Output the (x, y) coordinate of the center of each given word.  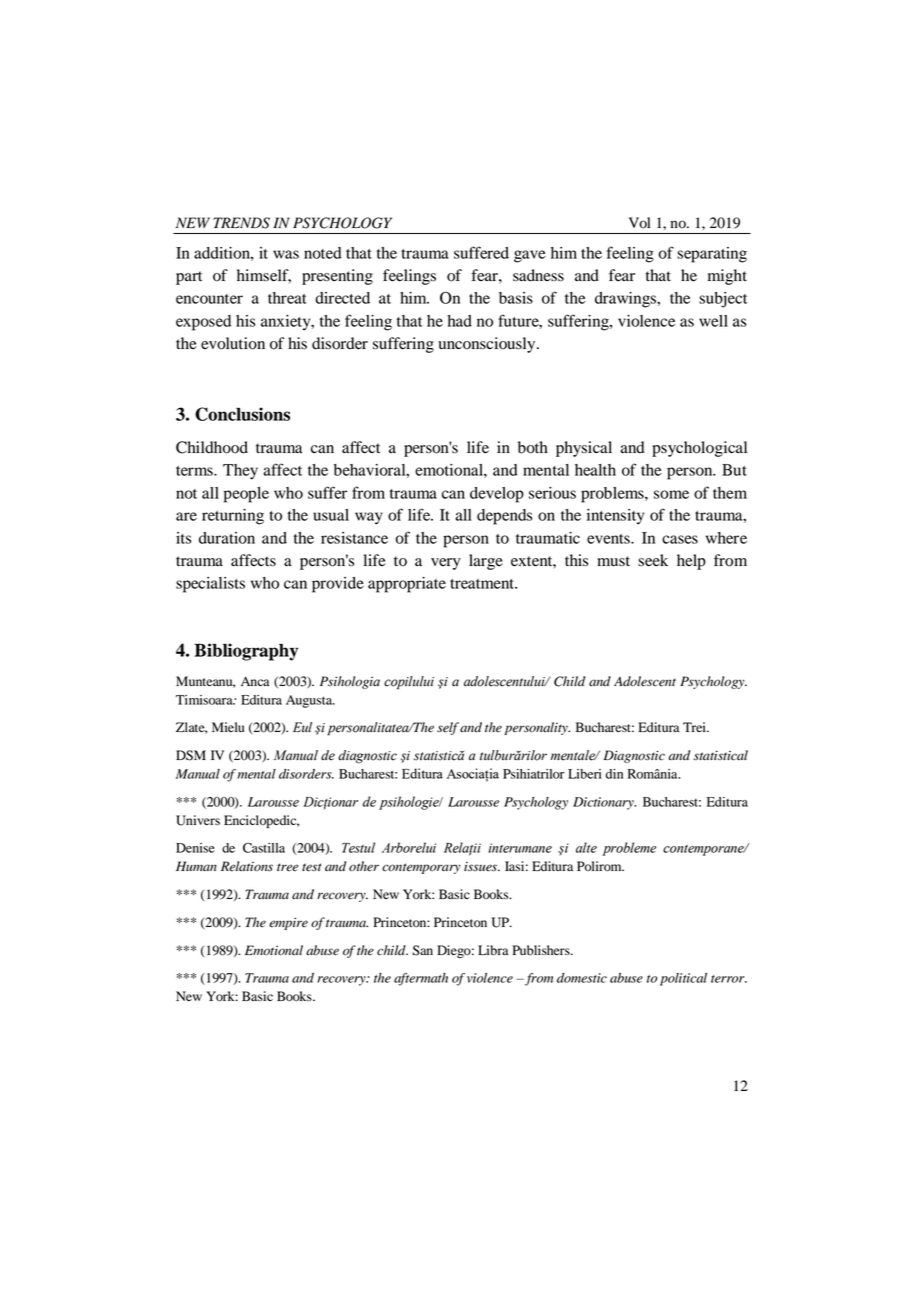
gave (530, 256)
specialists (210, 585)
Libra (493, 950)
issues (481, 867)
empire (288, 923)
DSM (191, 755)
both (533, 447)
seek (653, 560)
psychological (699, 449)
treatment (483, 584)
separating (712, 255)
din (614, 774)
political (683, 979)
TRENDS (241, 223)
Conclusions (242, 414)
